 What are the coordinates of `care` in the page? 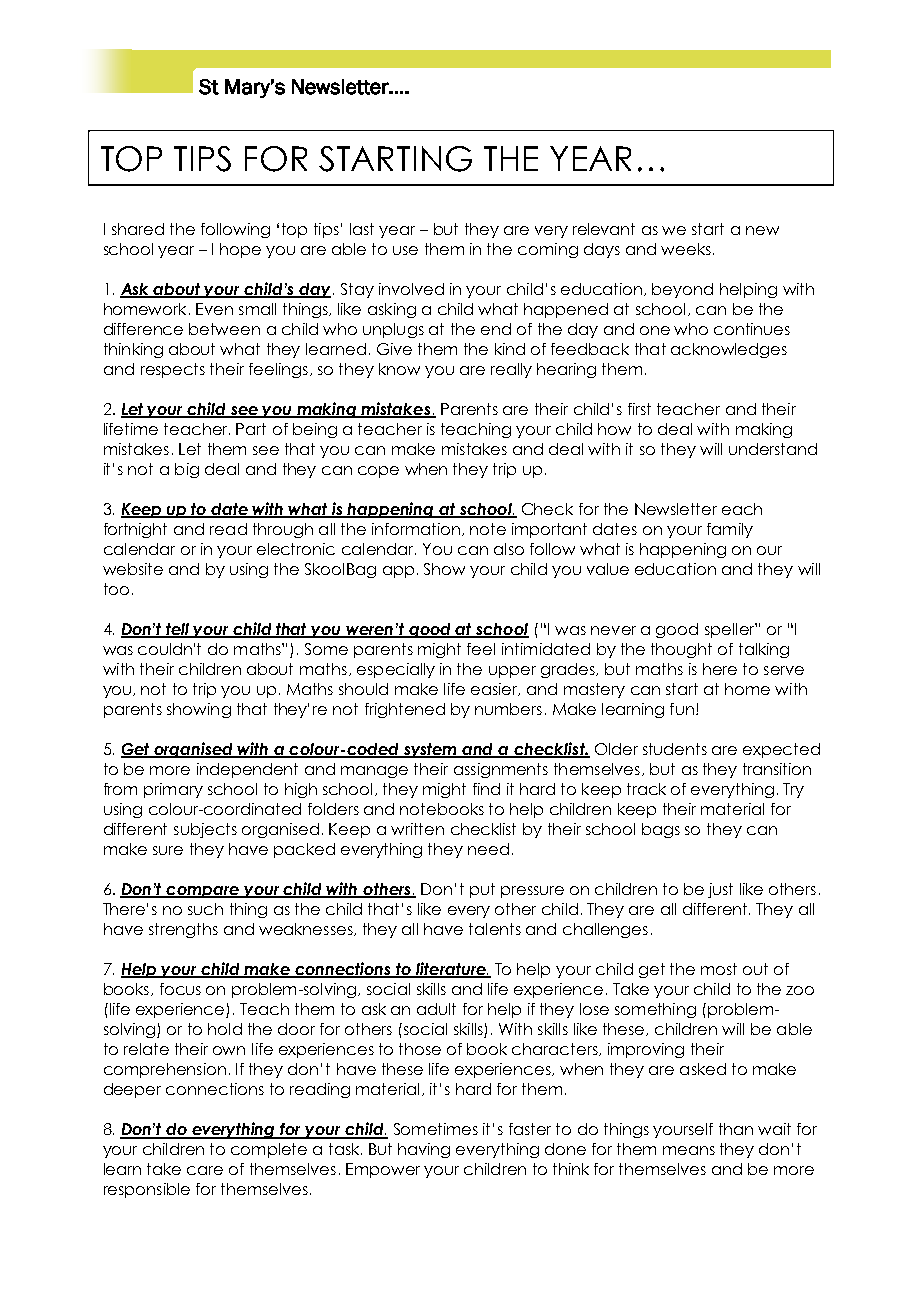 It's located at (205, 1170).
